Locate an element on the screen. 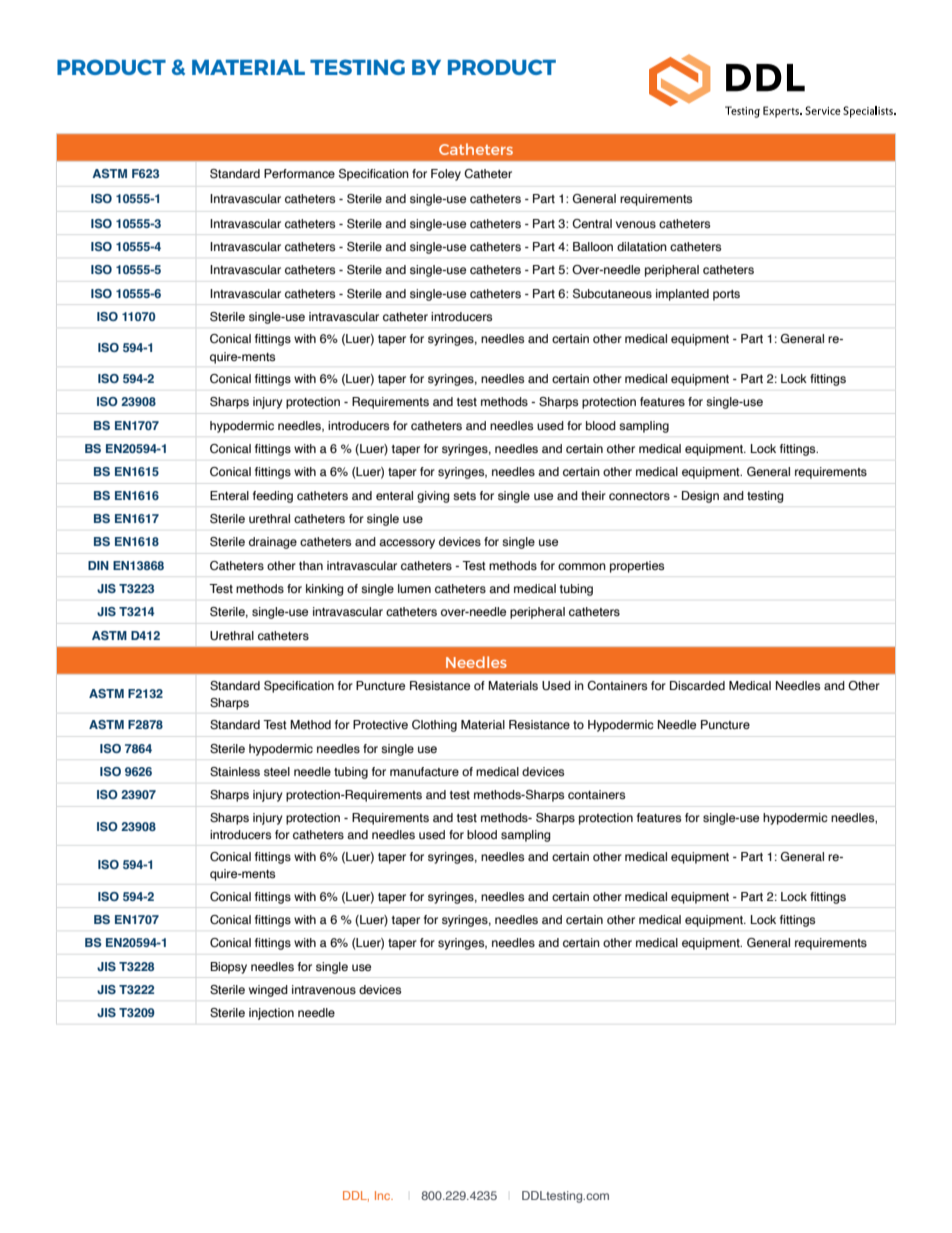  steel is located at coordinates (277, 771).
